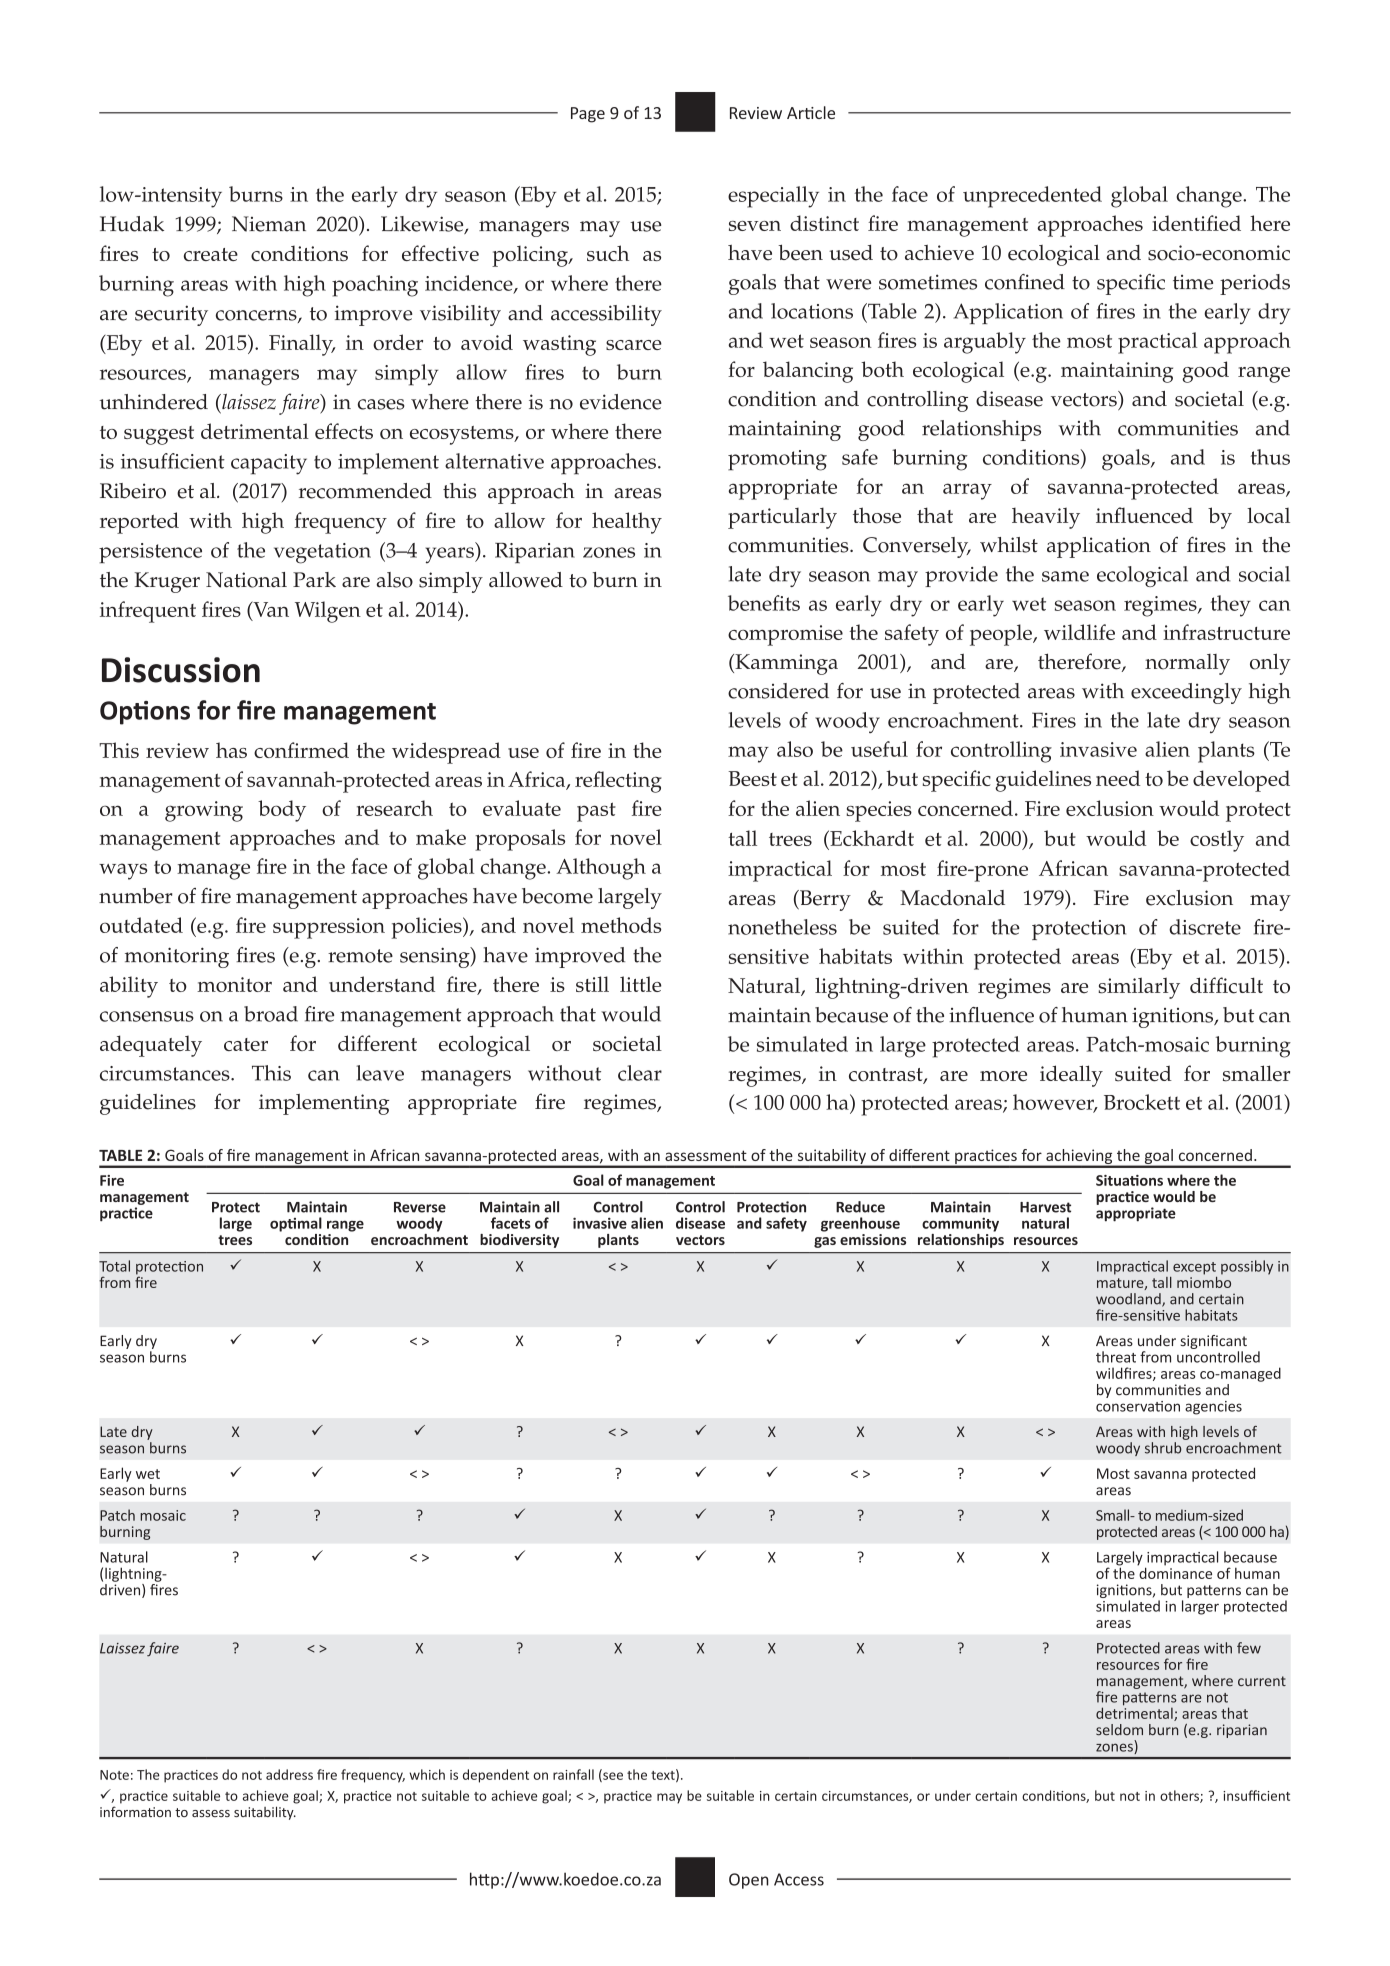  Describe the element at coordinates (1065, 576) in the screenshot. I see `same` at that location.
